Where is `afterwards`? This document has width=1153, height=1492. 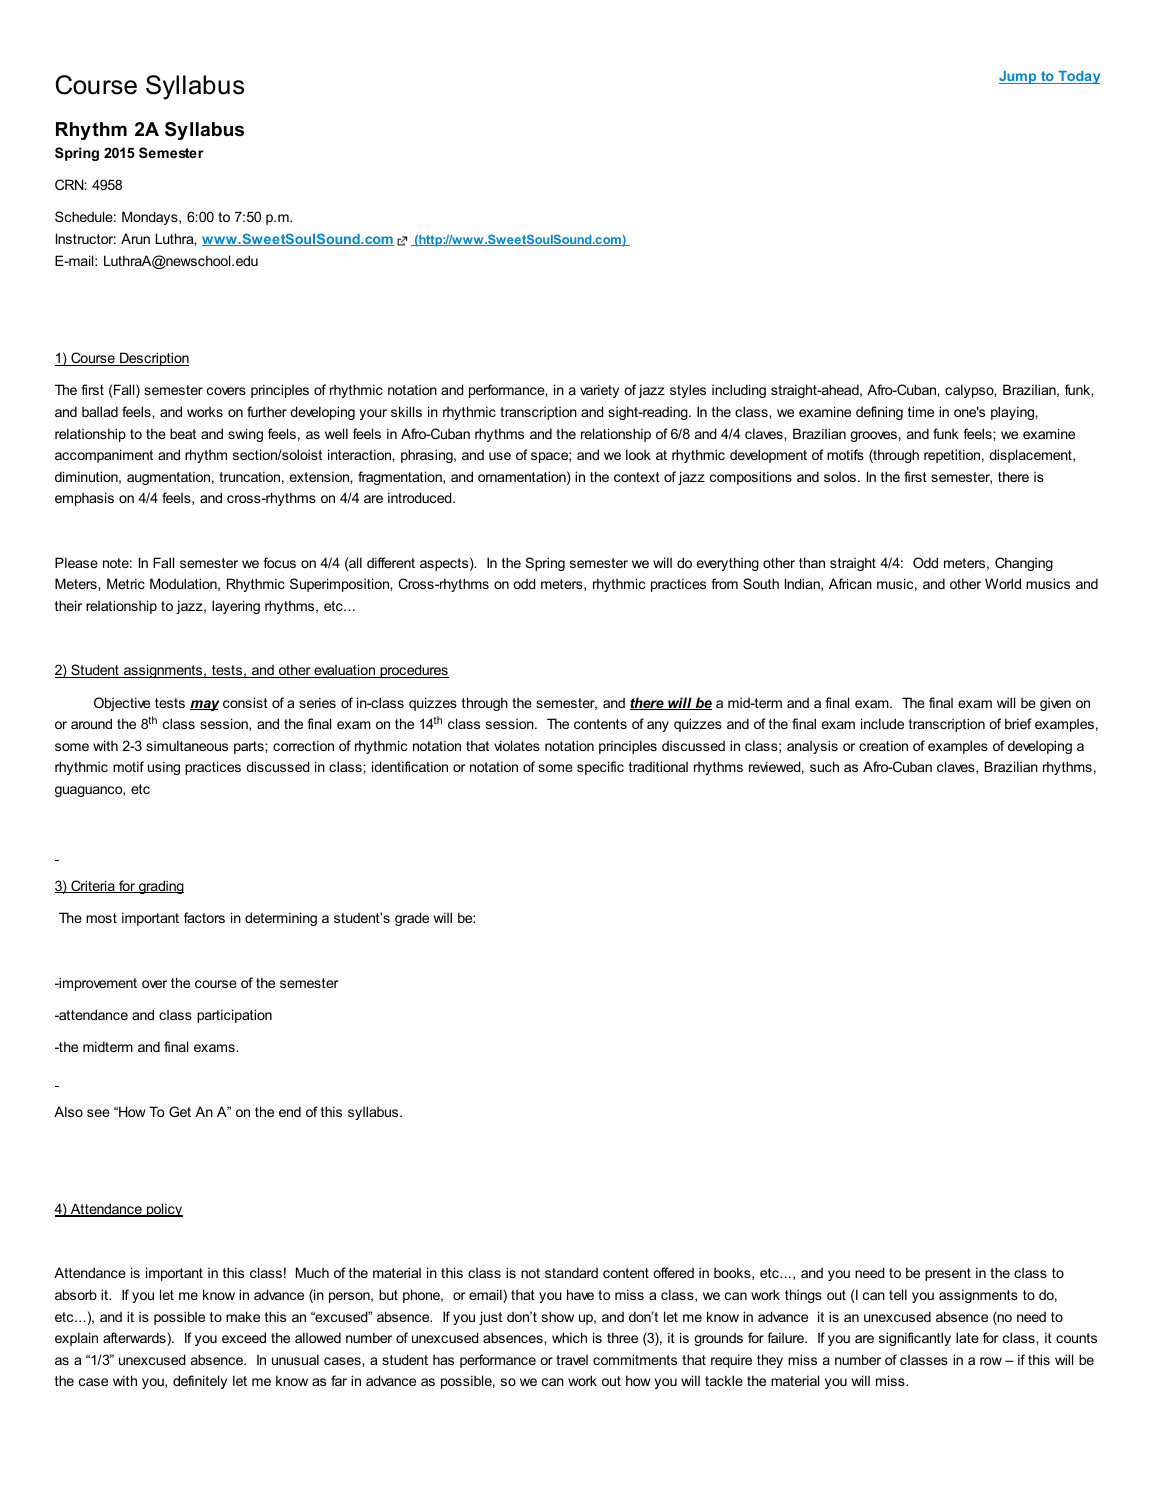 afterwards is located at coordinates (135, 1339).
